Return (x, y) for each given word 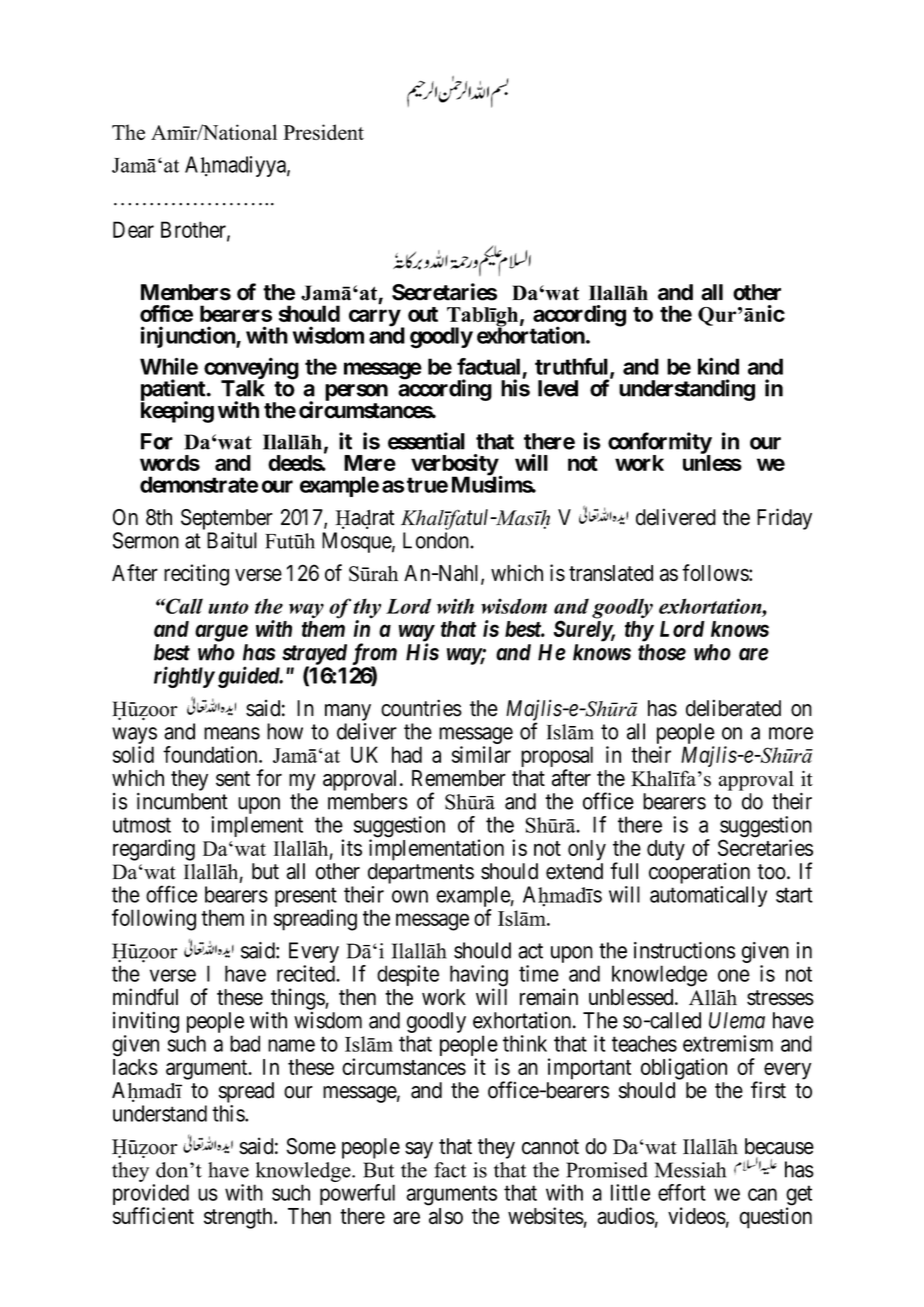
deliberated (733, 708)
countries (421, 708)
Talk (243, 388)
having (479, 977)
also (446, 1216)
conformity (660, 444)
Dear (133, 229)
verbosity (454, 466)
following (154, 920)
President (323, 132)
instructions (684, 950)
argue (221, 633)
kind (718, 366)
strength (239, 1218)
